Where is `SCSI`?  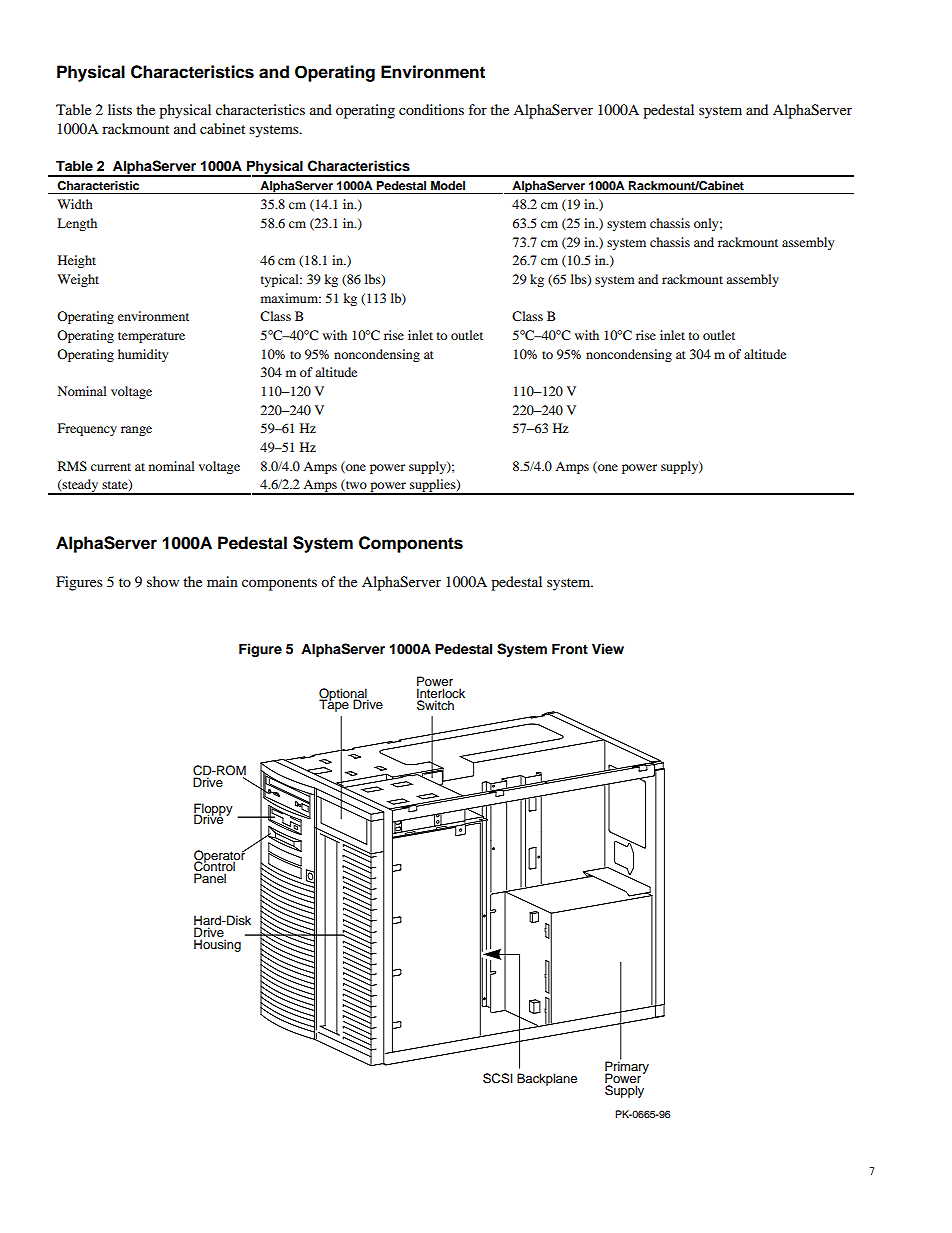 SCSI is located at coordinates (498, 1078).
